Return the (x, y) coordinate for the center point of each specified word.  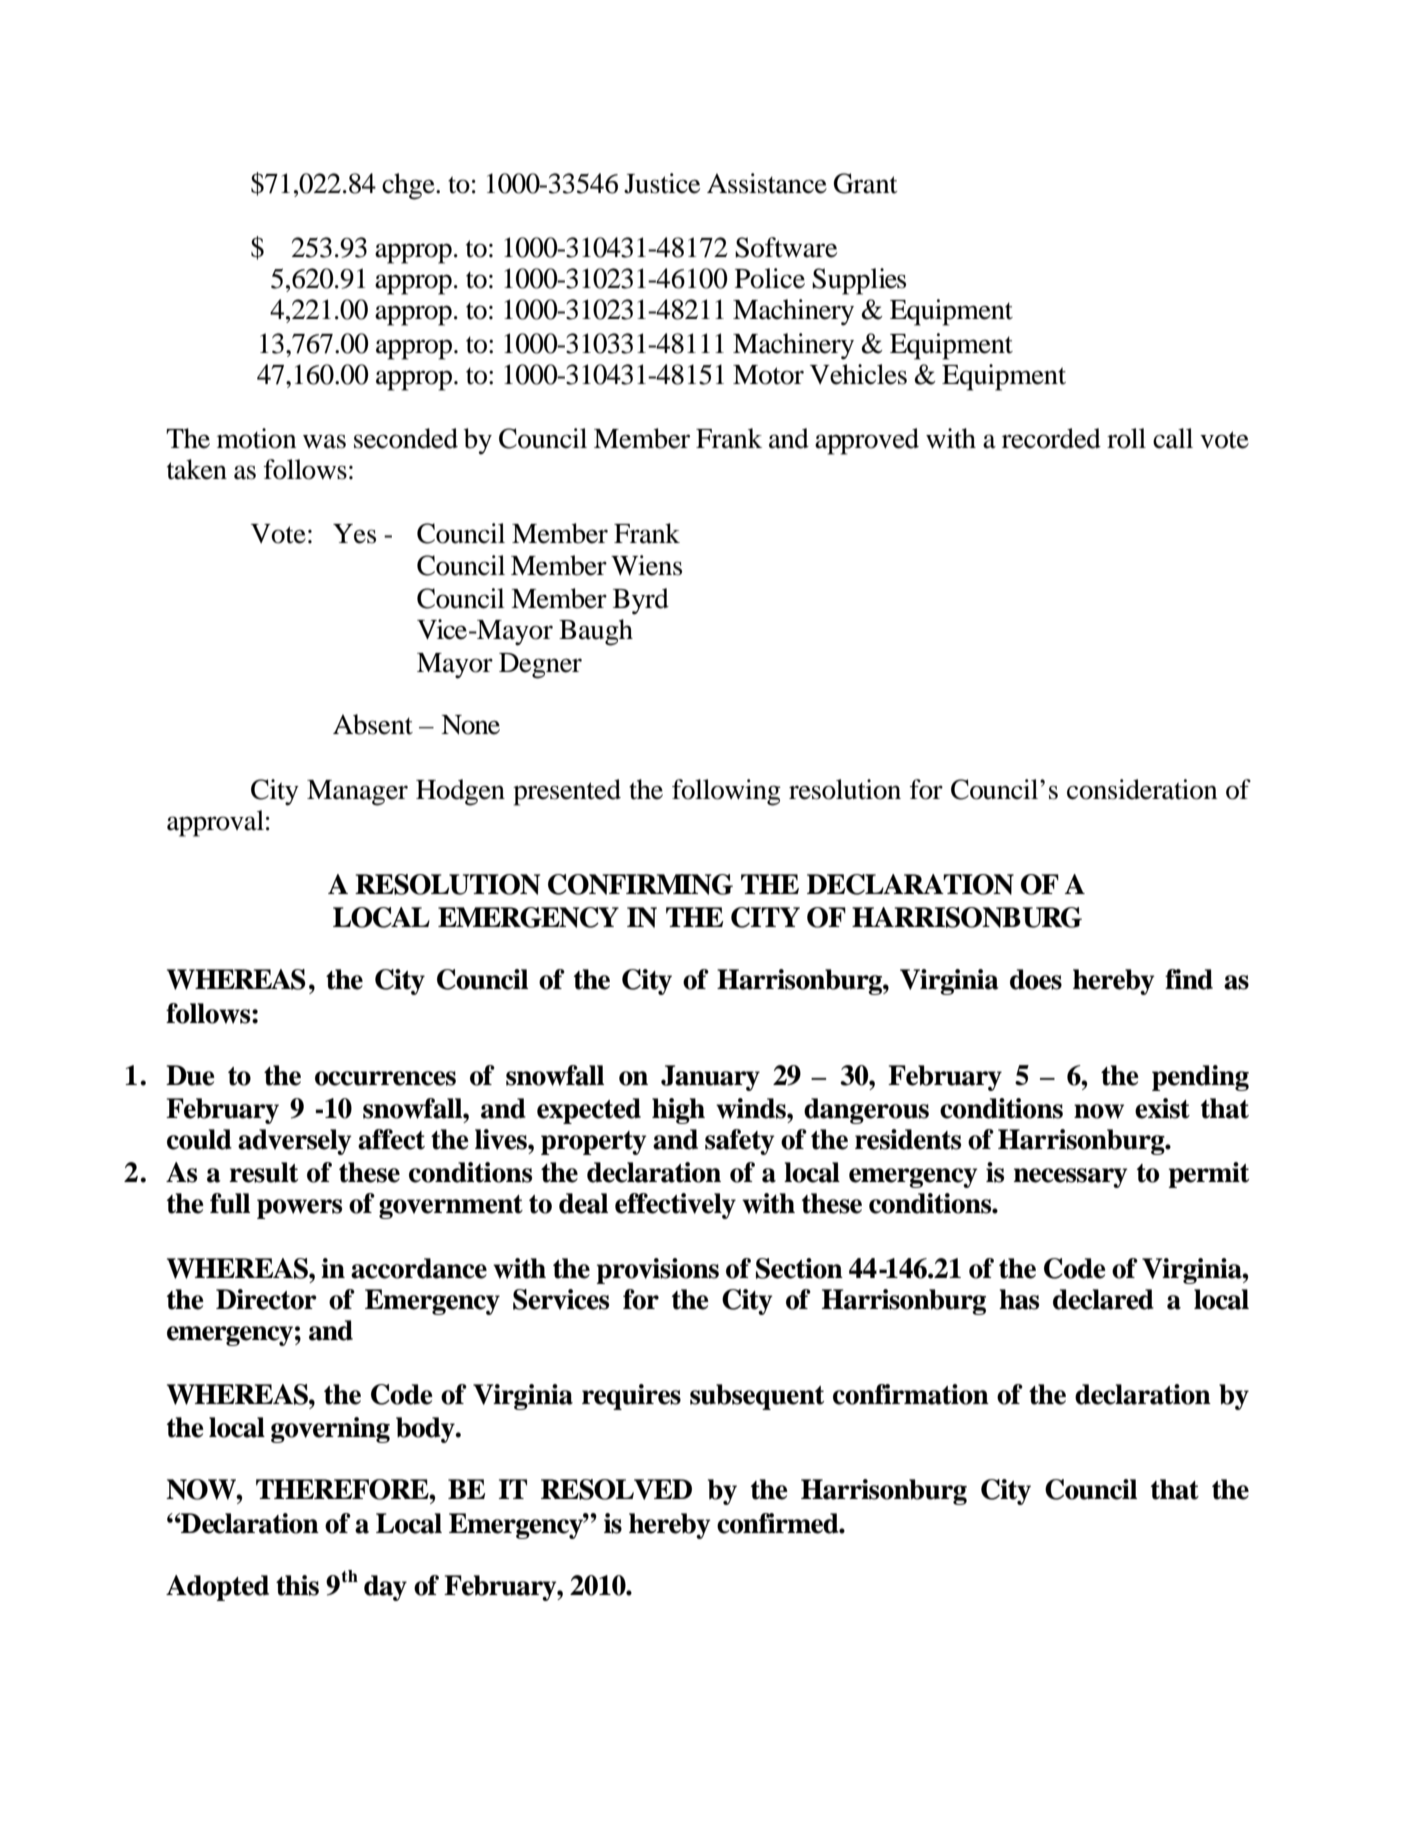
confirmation (911, 1394)
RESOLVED (616, 1489)
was (324, 441)
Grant (866, 183)
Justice (662, 183)
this (297, 1585)
